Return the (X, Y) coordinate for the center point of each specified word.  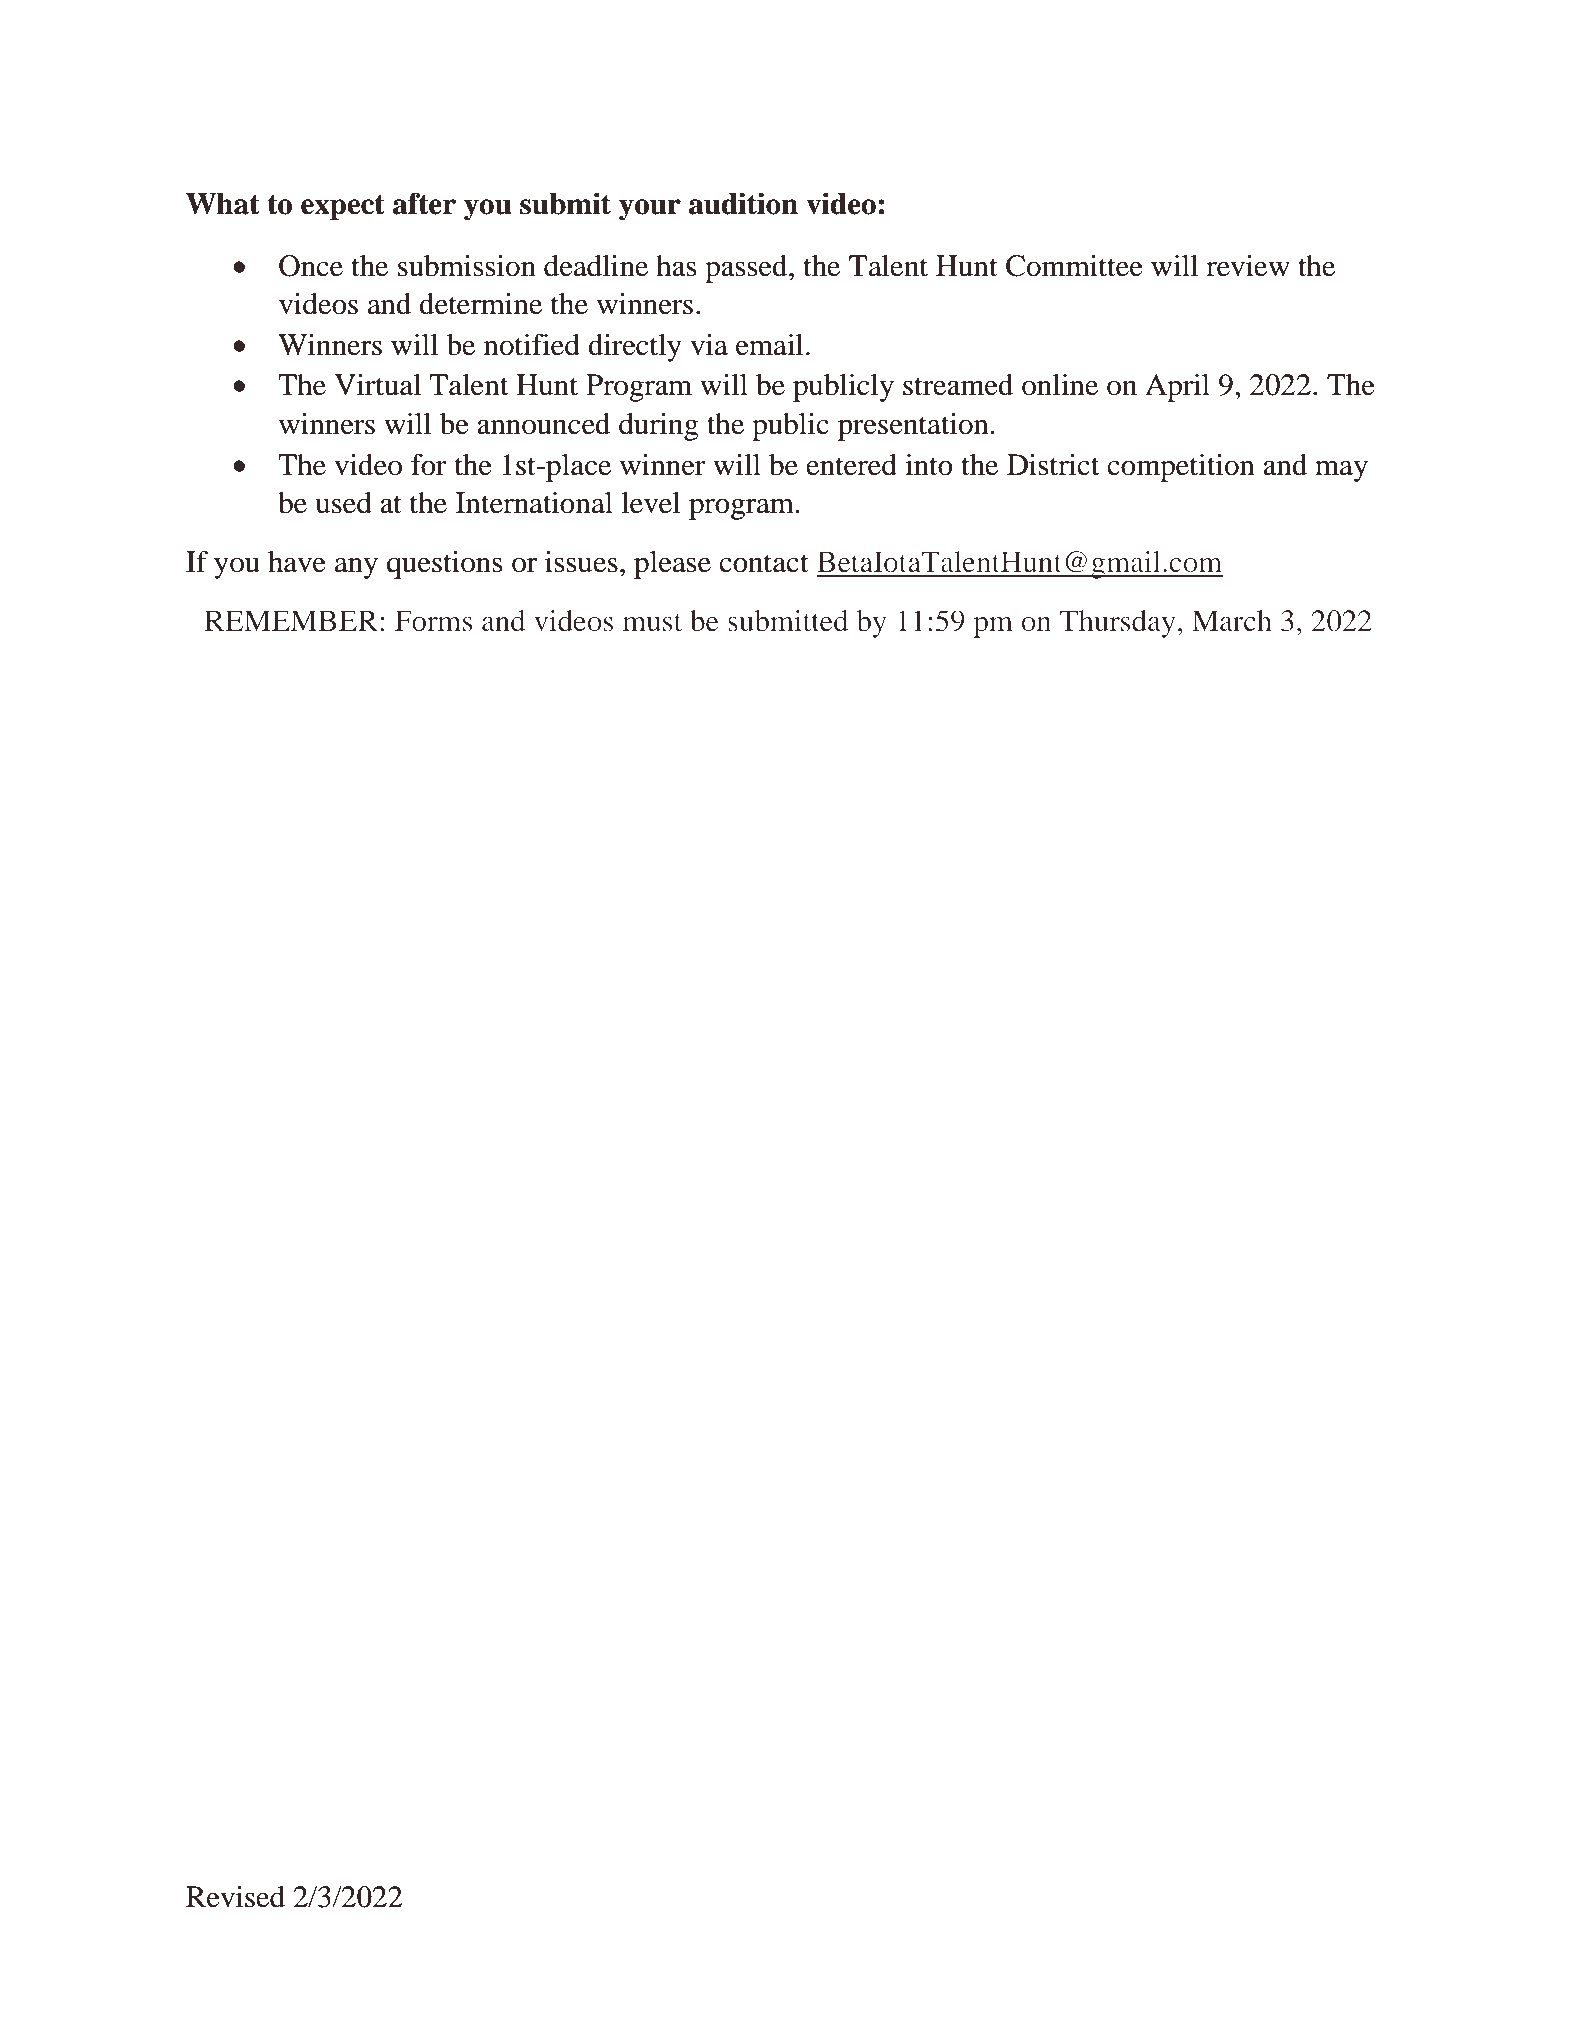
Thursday (1118, 624)
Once (311, 266)
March (1232, 621)
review (1248, 266)
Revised (235, 1897)
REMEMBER (293, 620)
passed (747, 269)
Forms (433, 621)
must (652, 623)
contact (764, 563)
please (672, 565)
